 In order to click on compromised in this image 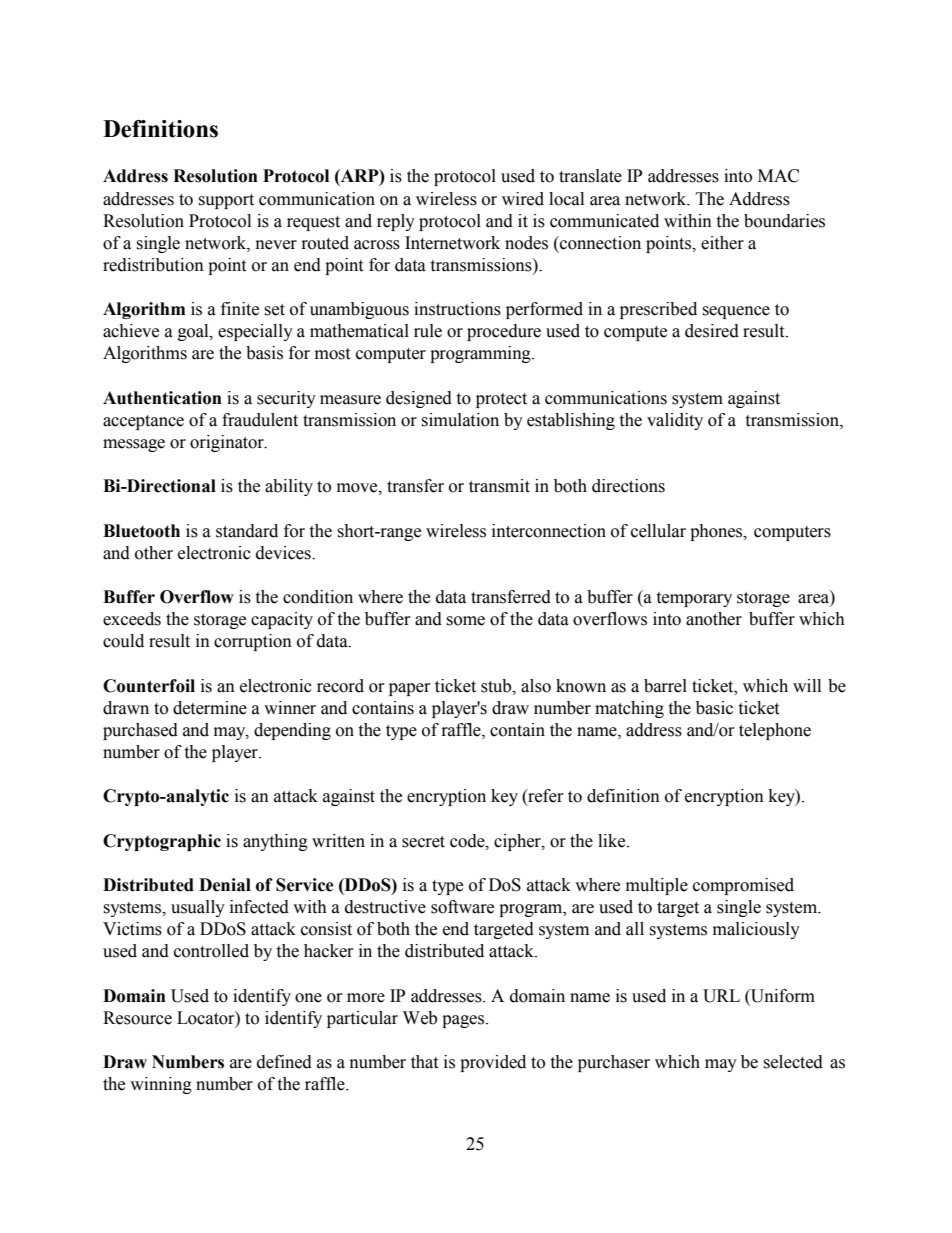, I will do `click(743, 886)`.
